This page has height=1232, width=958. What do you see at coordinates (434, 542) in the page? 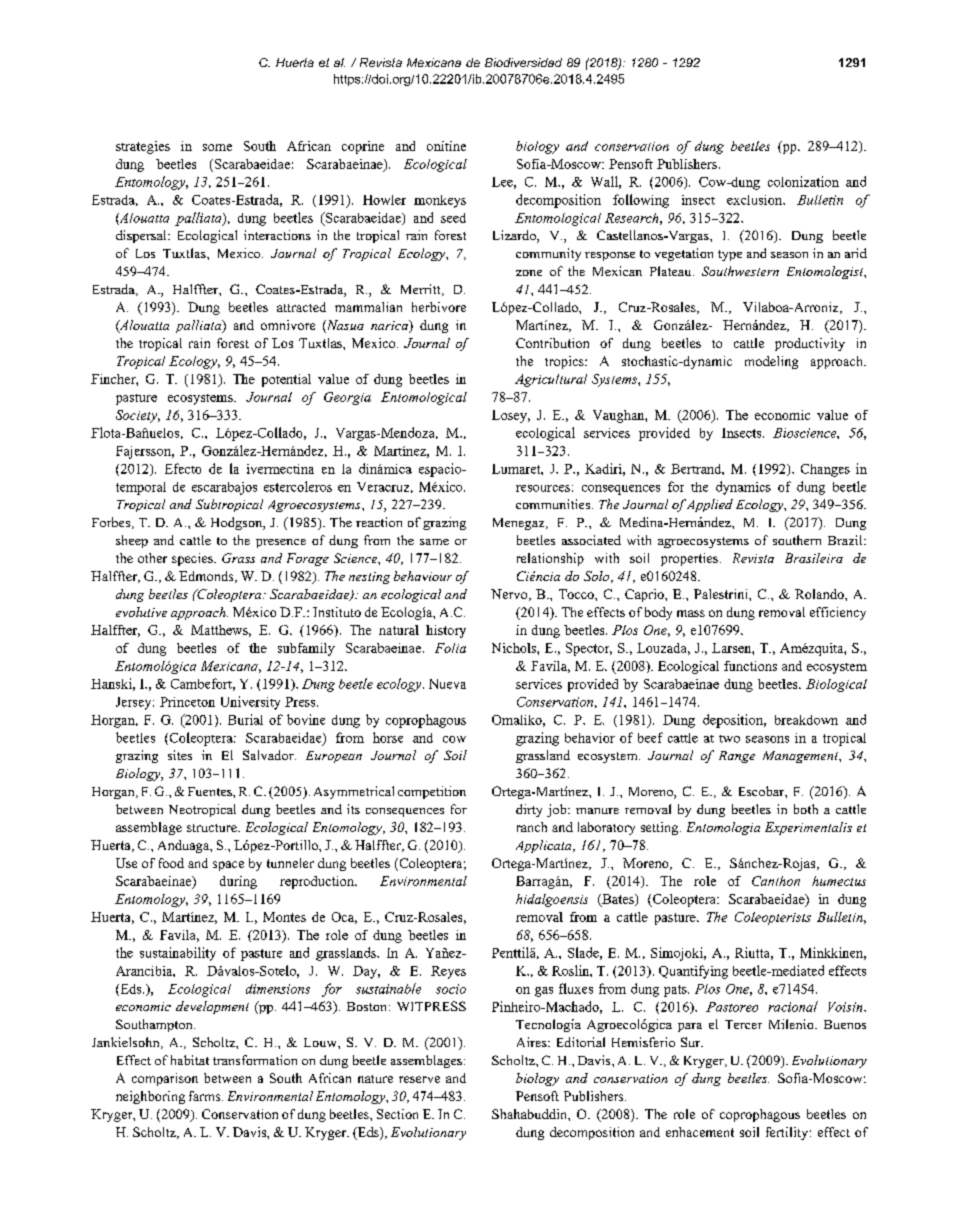
I see `same` at bounding box center [434, 542].
